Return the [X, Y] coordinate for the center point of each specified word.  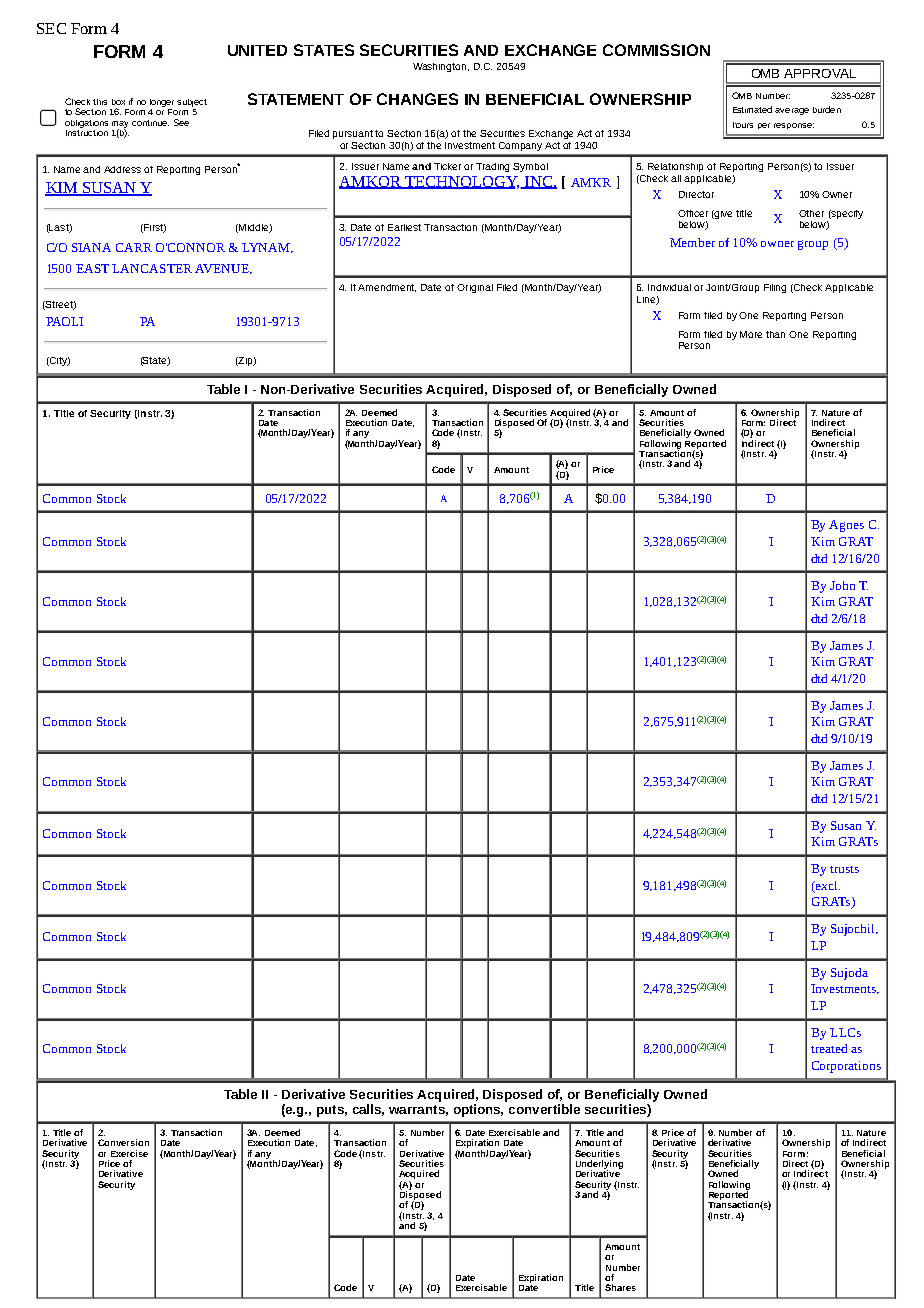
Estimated [752, 109]
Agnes [846, 526]
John [842, 585]
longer [162, 103]
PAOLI [64, 321]
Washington [441, 67]
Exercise [129, 1153]
